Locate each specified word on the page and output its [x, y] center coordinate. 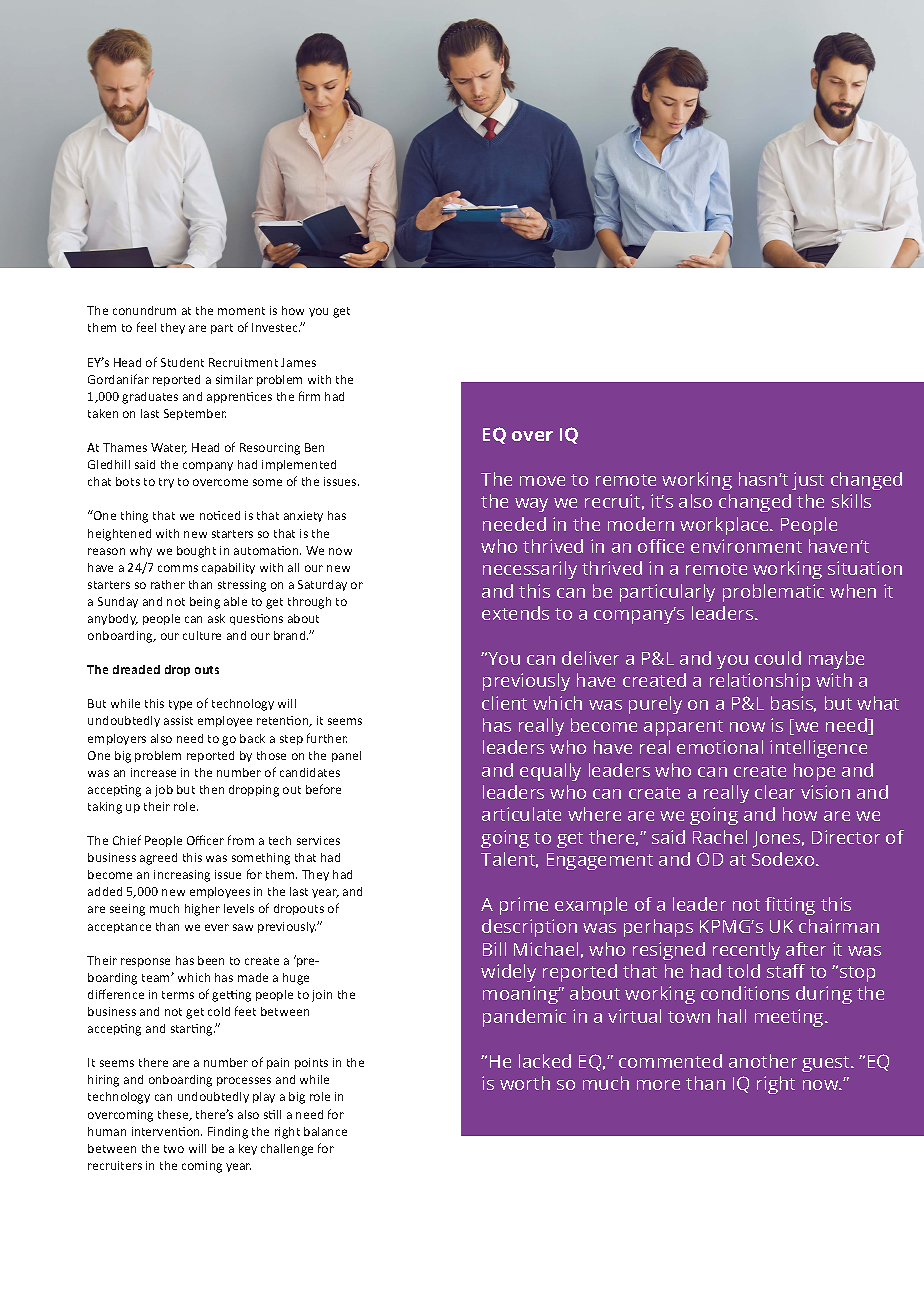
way [531, 505]
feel [146, 327]
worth [525, 1083]
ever [217, 927]
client [504, 703]
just [808, 481]
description [529, 928]
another [763, 1061]
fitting [790, 906]
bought [196, 552]
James [298, 362]
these [174, 1115]
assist [178, 720]
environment [746, 546]
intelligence [818, 749]
